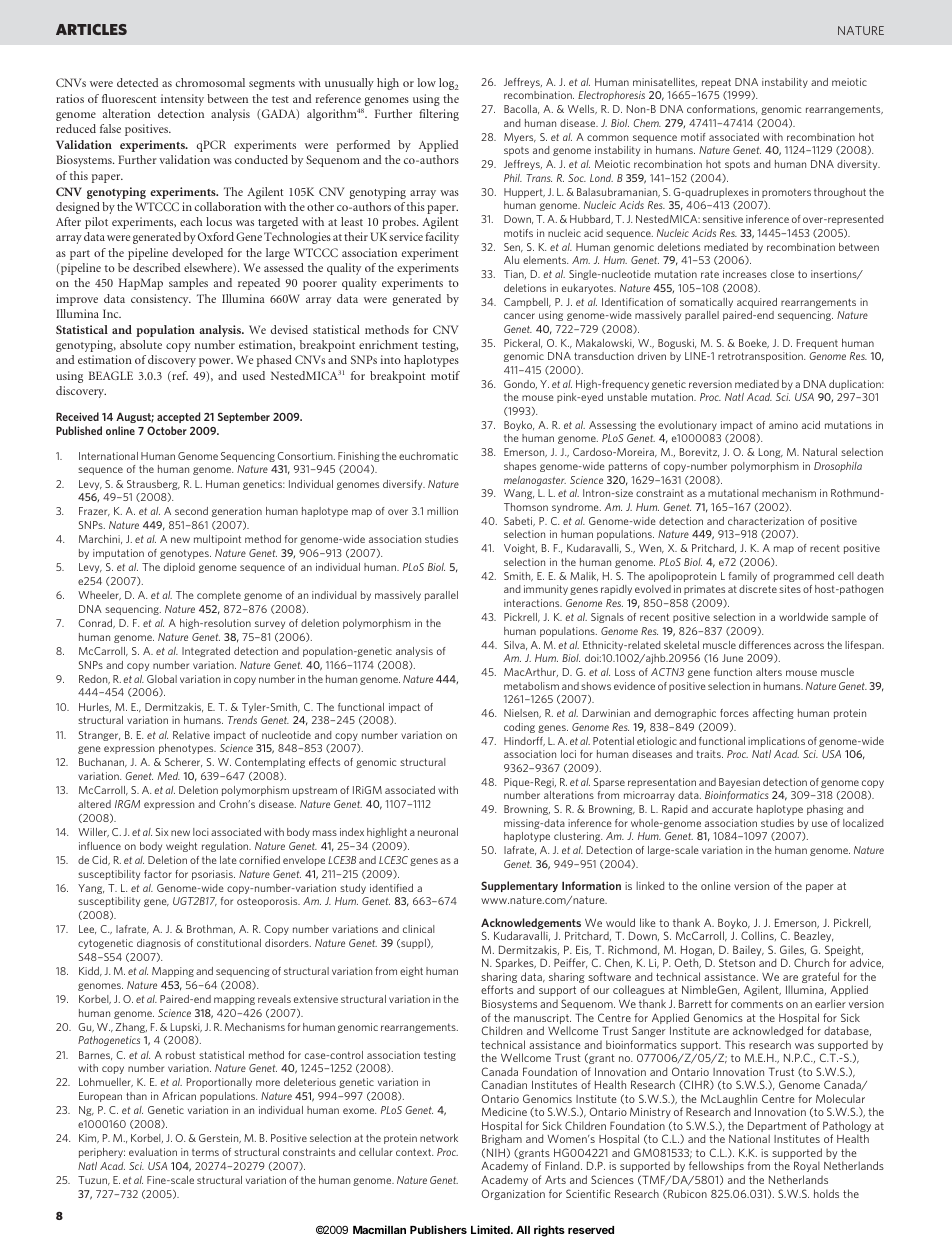 The height and width of the image is (1251, 952). What do you see at coordinates (153, 1152) in the image?
I see `evaluation` at bounding box center [153, 1152].
